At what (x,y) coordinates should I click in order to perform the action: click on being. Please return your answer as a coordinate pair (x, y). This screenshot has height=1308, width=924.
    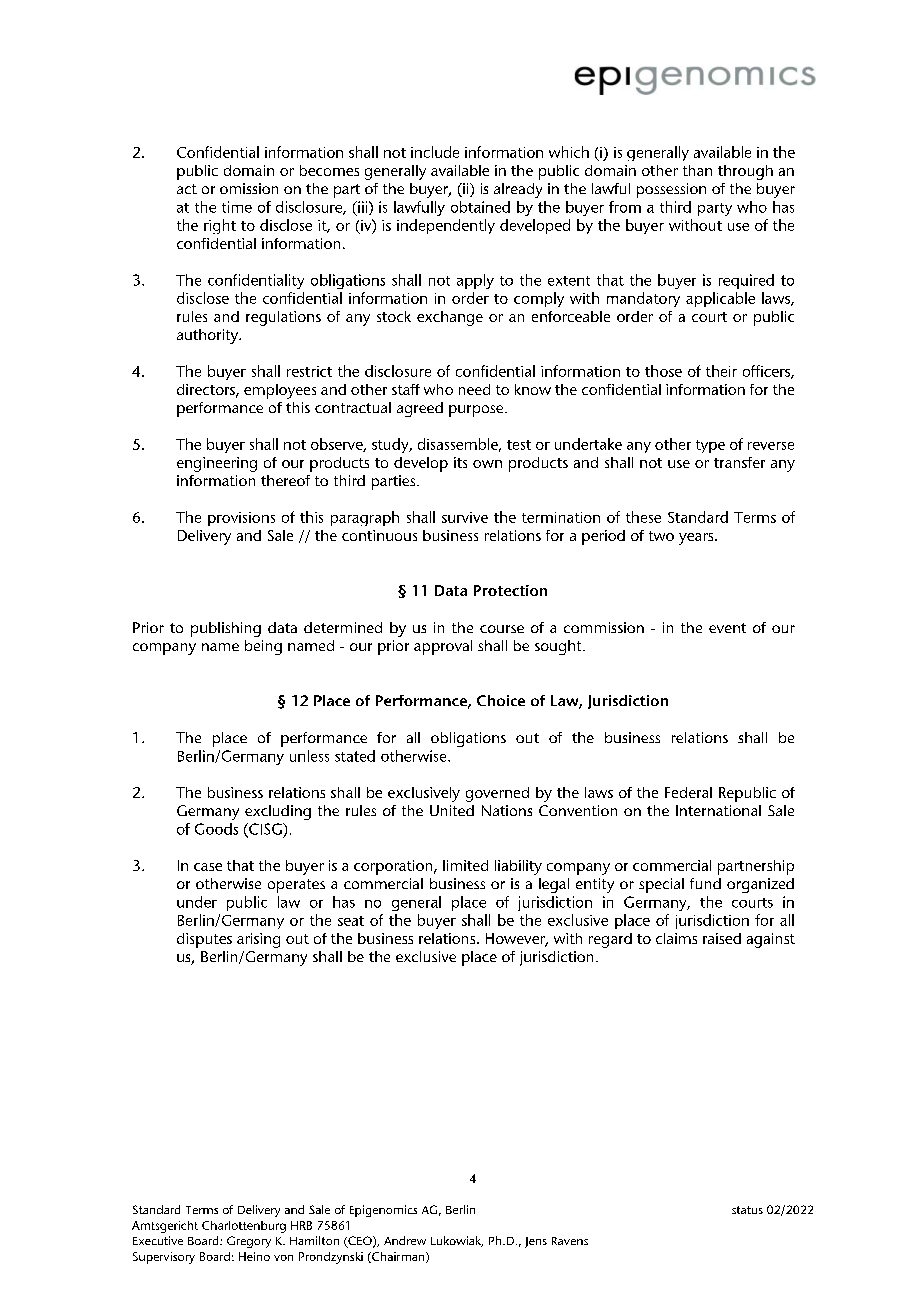
    Looking at the image, I should click on (263, 647).
